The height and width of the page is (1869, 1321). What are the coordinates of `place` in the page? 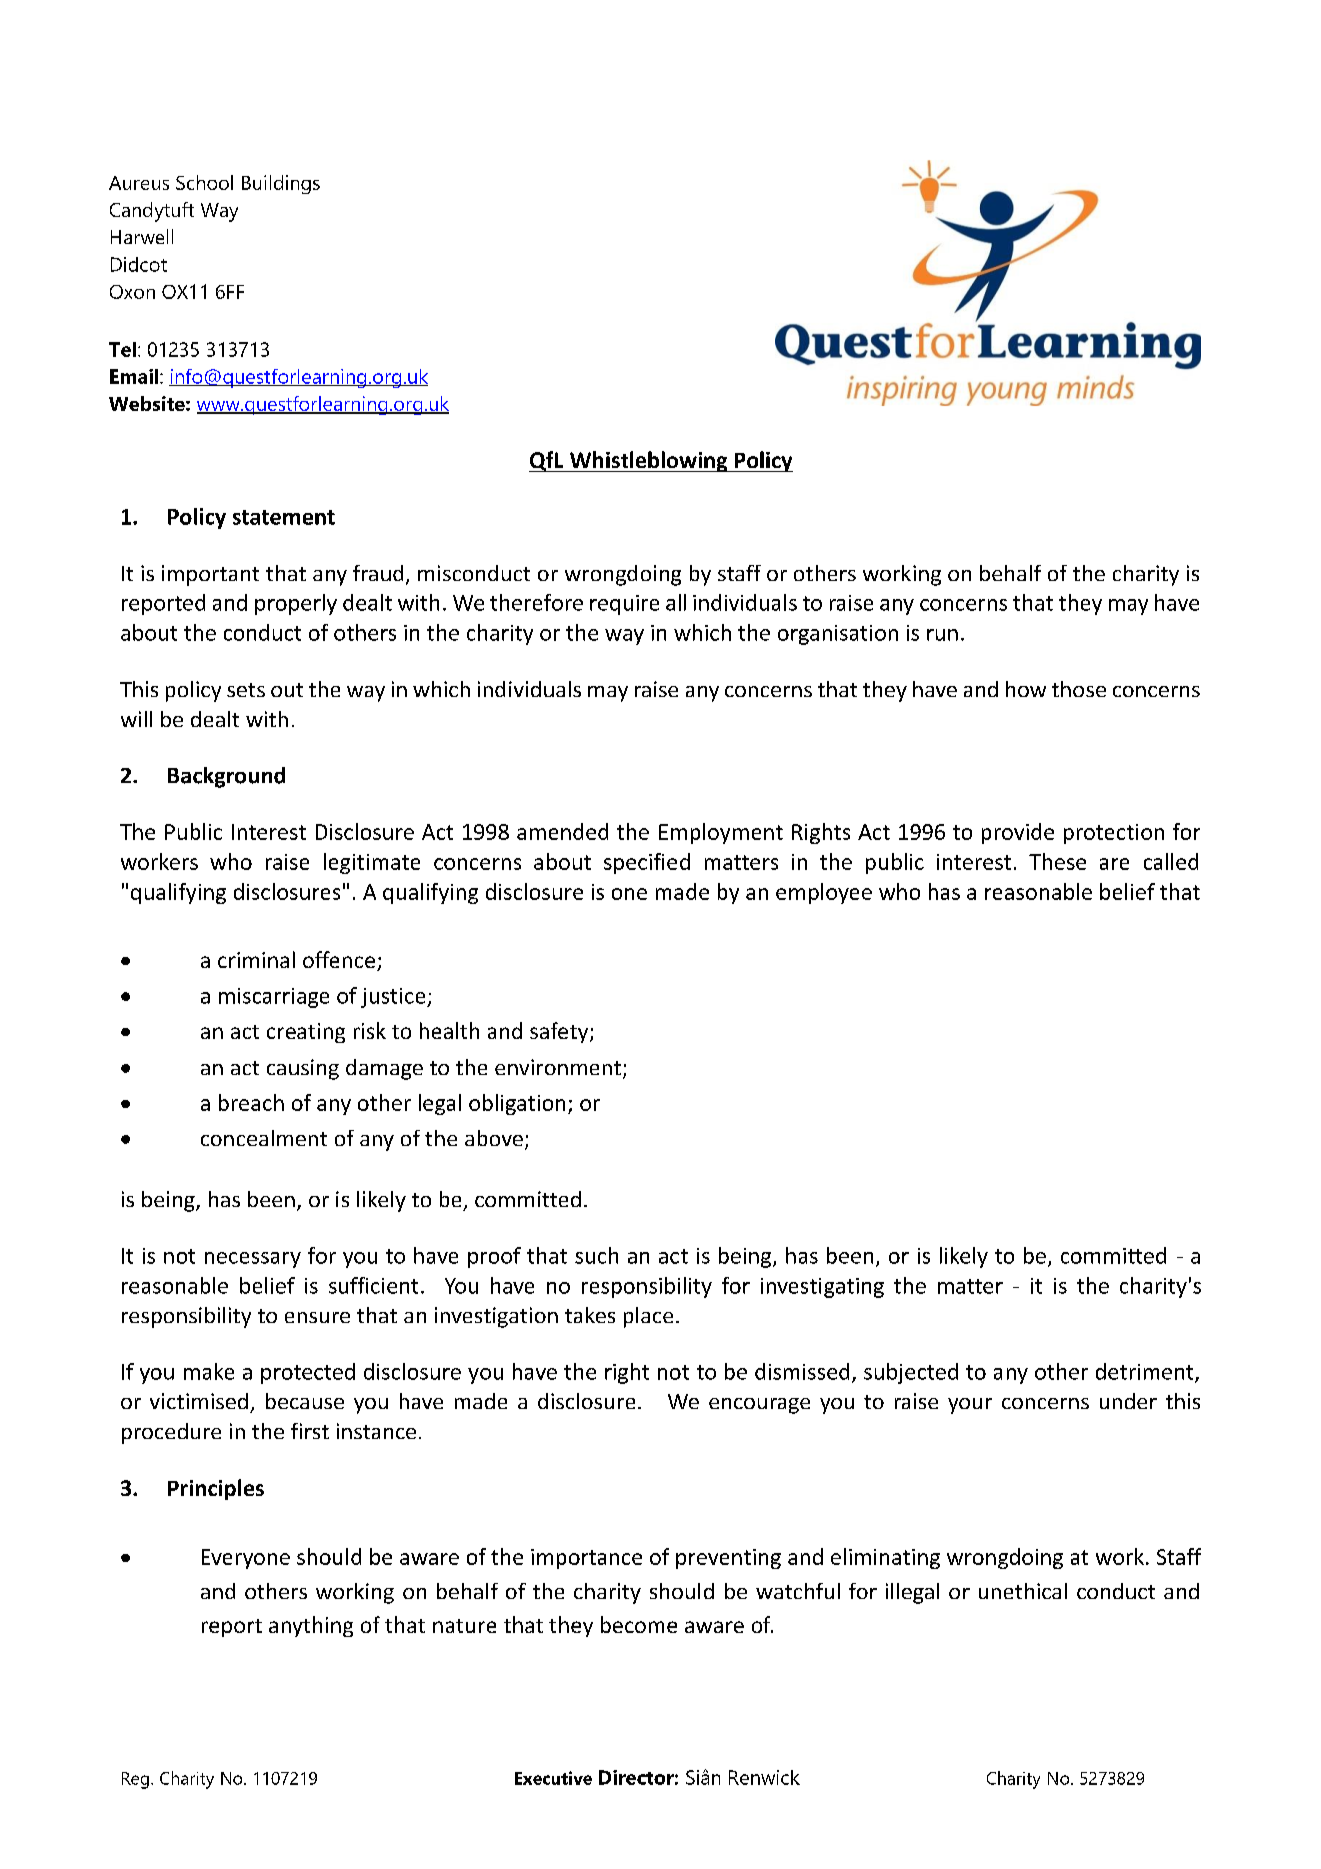 It's located at (648, 1317).
